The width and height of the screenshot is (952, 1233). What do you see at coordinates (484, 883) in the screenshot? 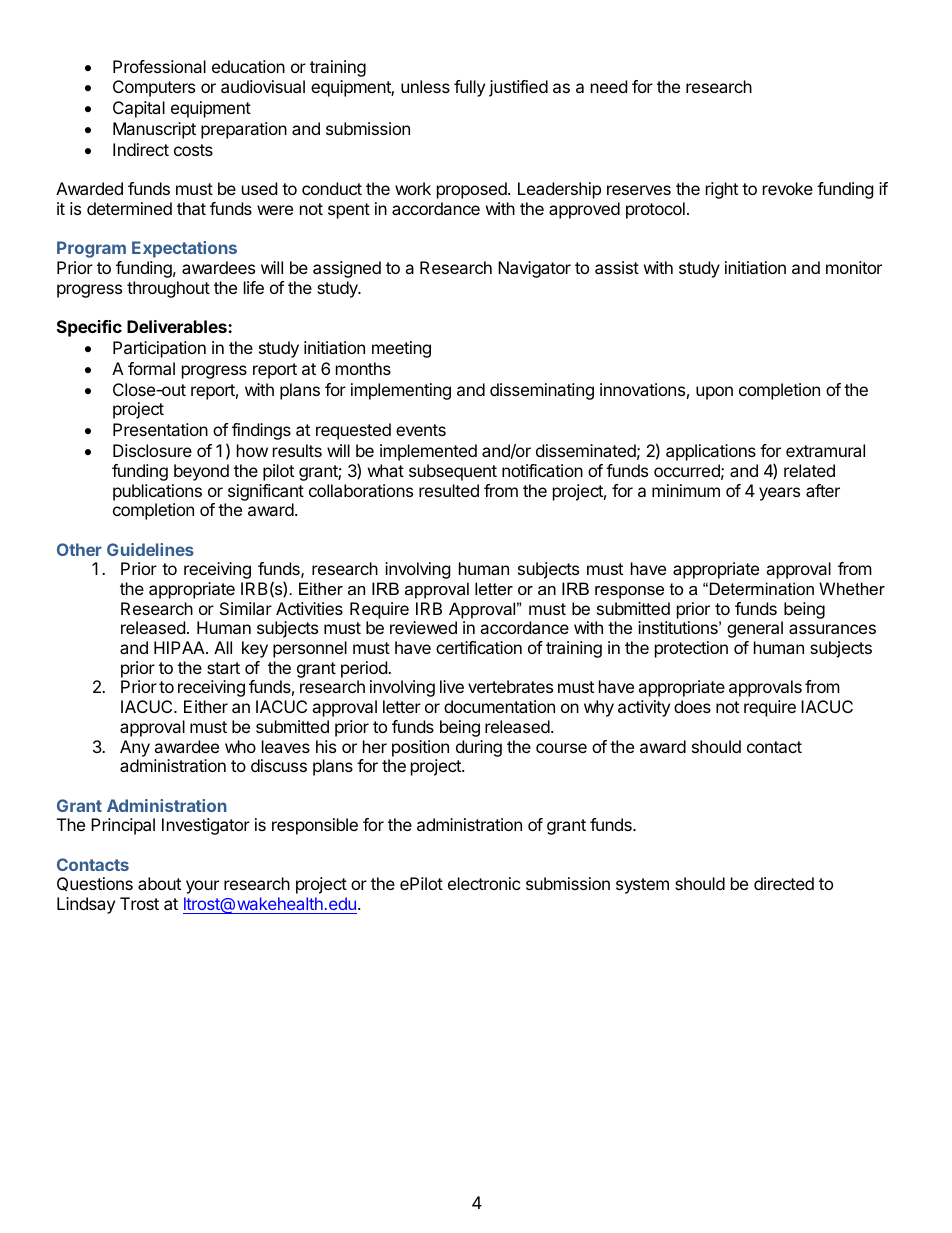
I see `electronic` at bounding box center [484, 883].
